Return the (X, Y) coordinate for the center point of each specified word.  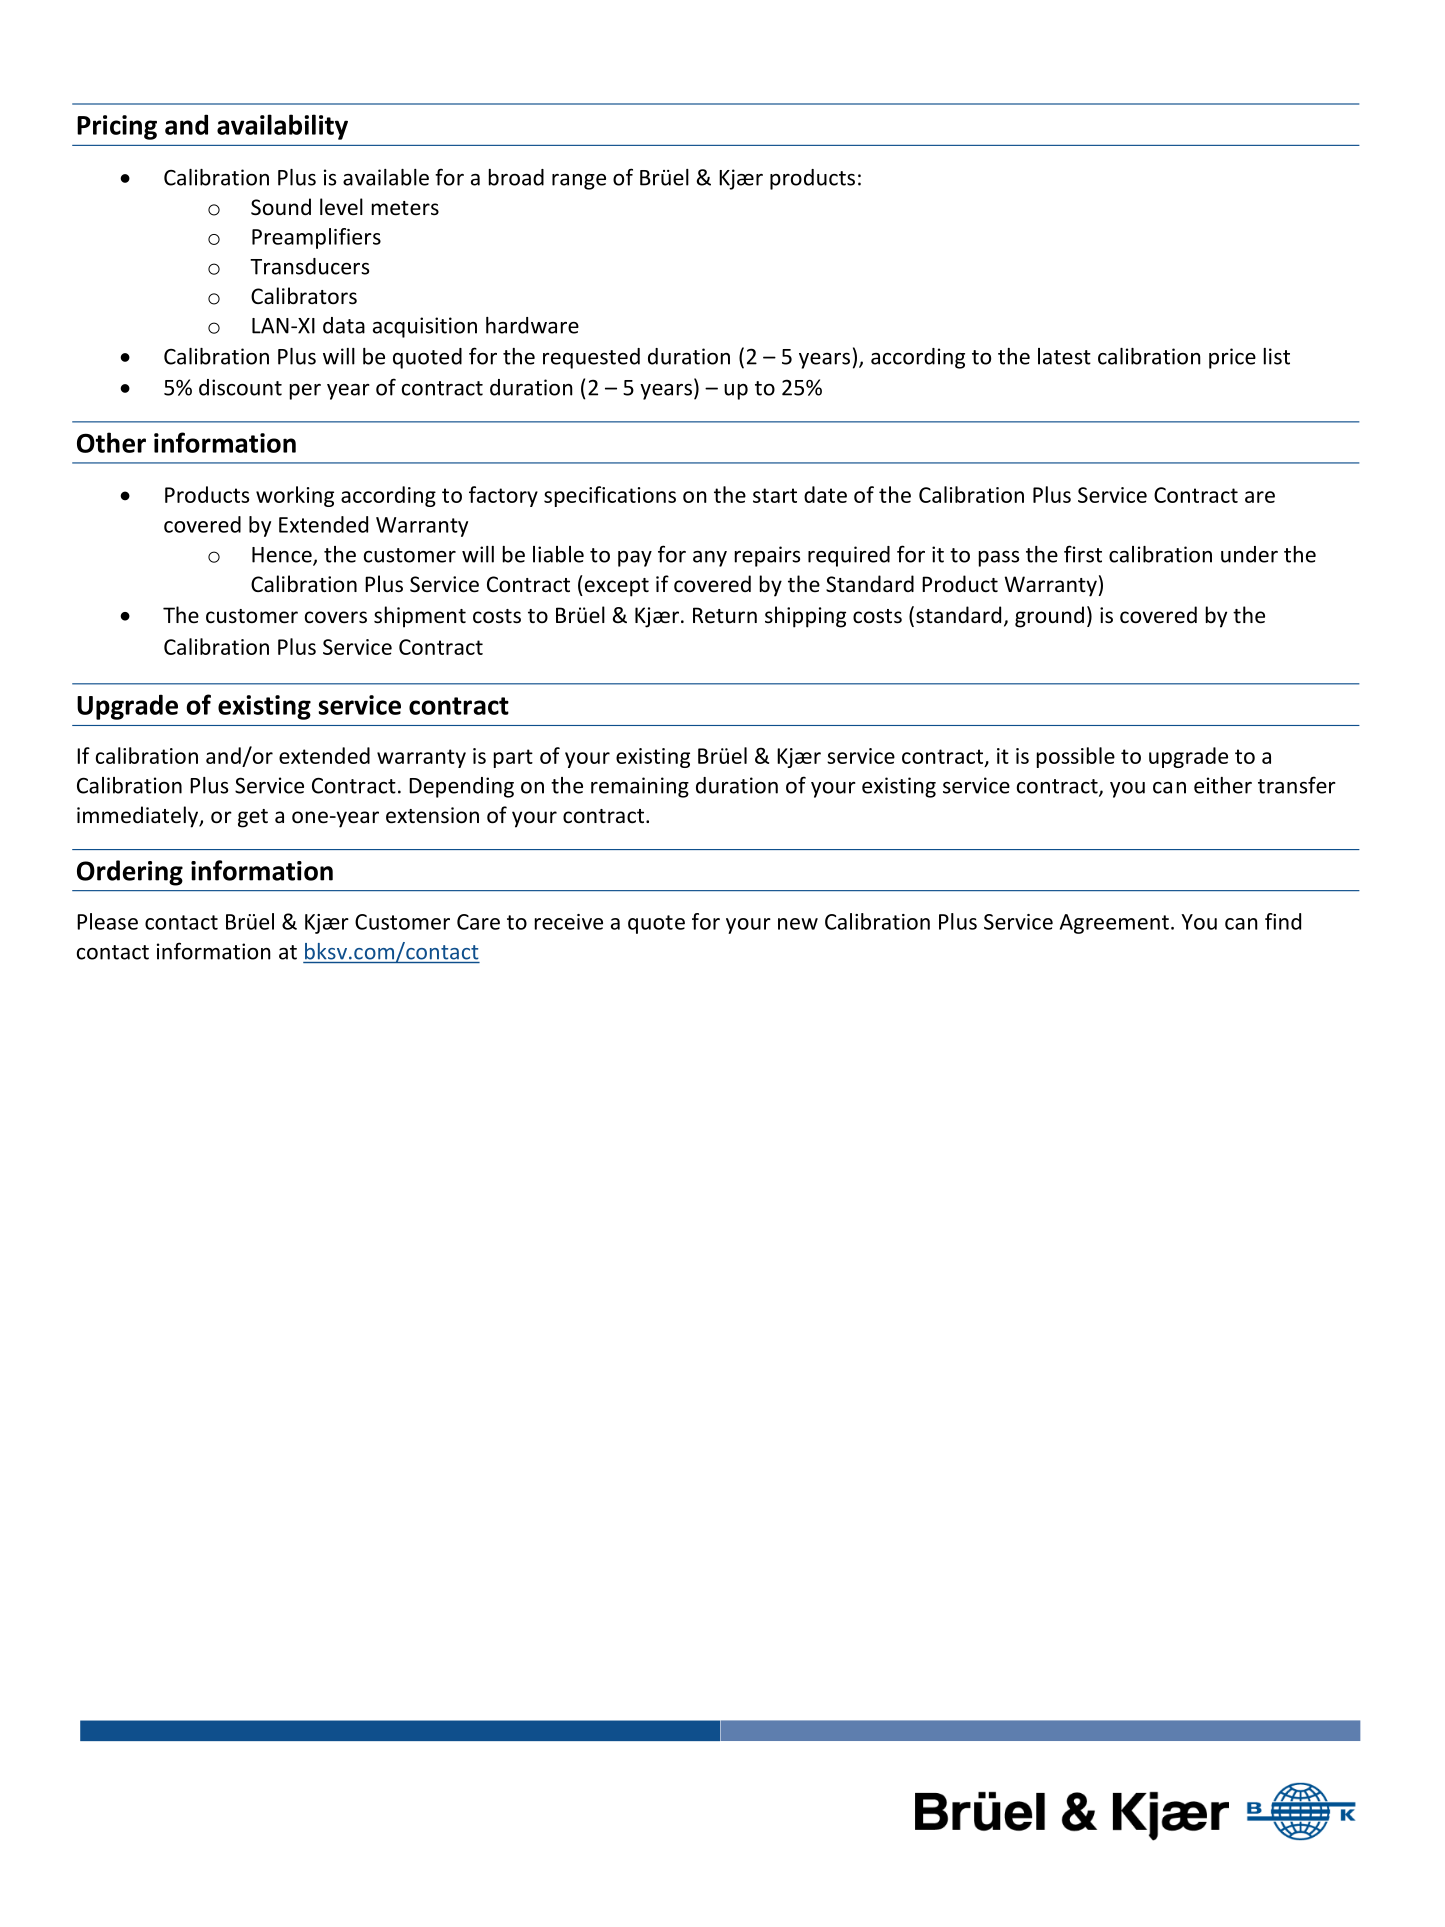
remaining (640, 787)
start (775, 495)
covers (336, 617)
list (1277, 356)
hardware (532, 325)
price (1232, 358)
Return (725, 615)
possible (1076, 757)
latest (1064, 356)
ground (1049, 617)
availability (282, 127)
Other (111, 442)
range (579, 182)
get (253, 818)
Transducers (309, 266)
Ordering (130, 873)
